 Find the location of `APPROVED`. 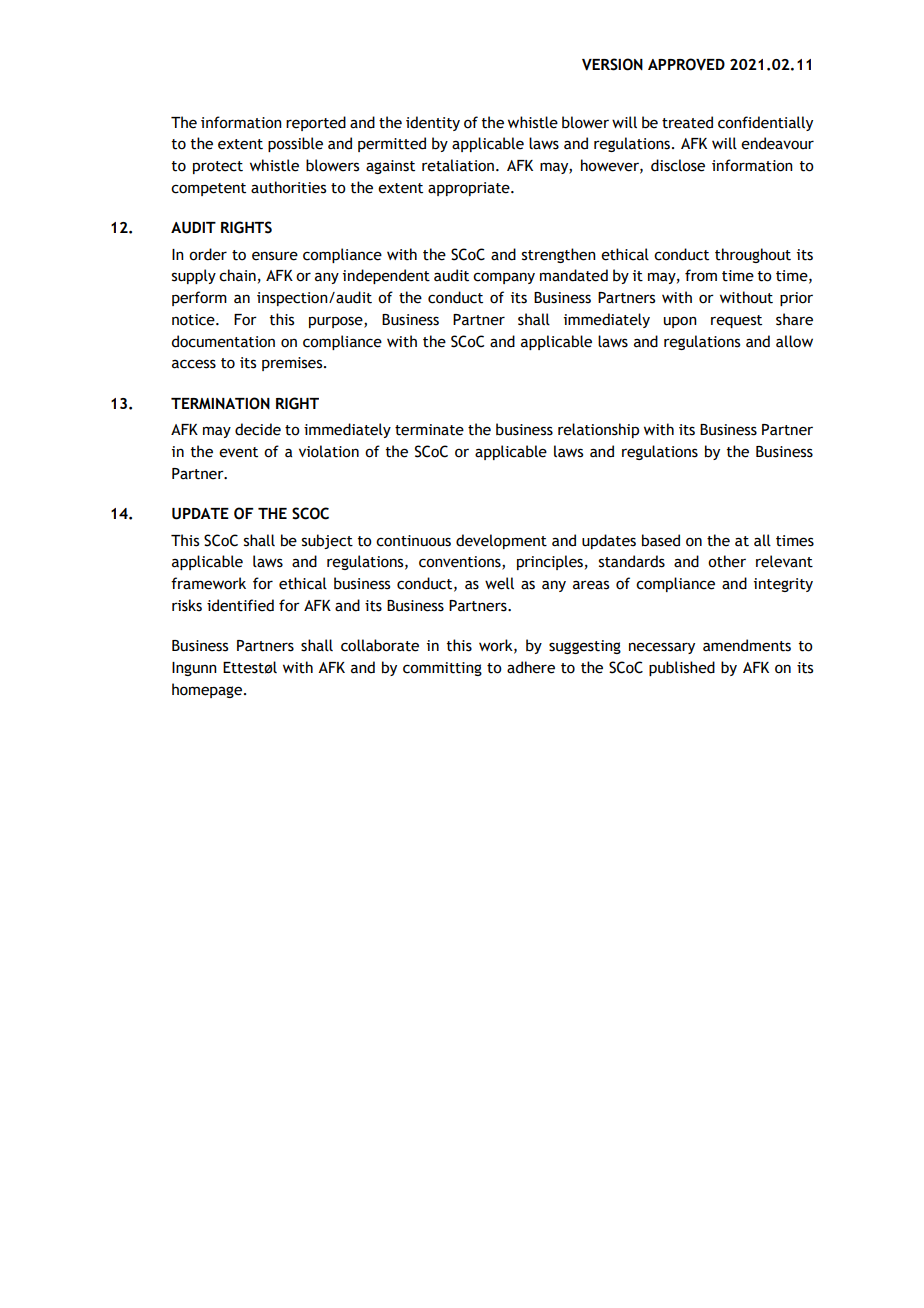

APPROVED is located at coordinates (686, 64).
